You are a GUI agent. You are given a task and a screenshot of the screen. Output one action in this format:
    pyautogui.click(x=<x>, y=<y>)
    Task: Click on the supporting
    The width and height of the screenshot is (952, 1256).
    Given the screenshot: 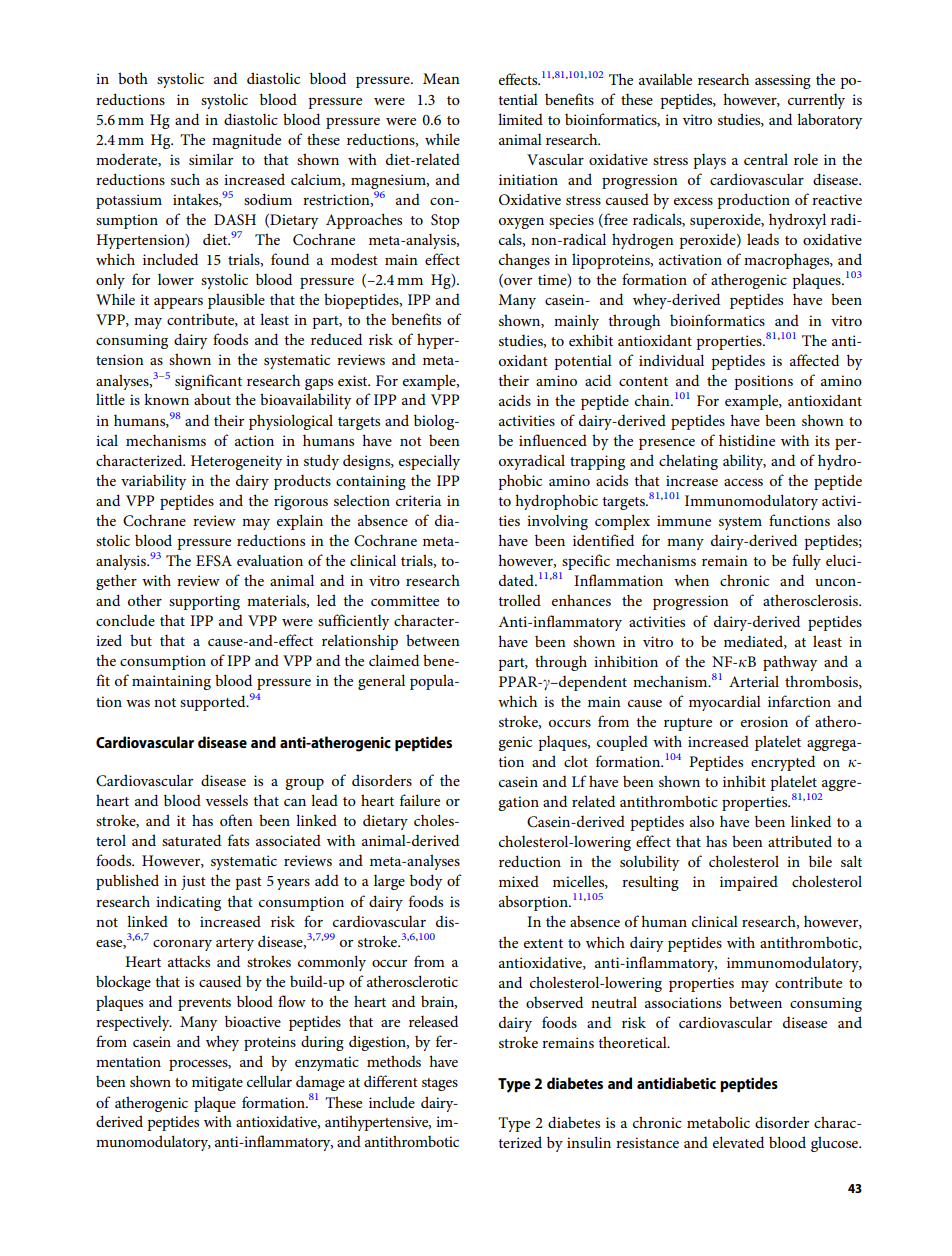 What is the action you would take?
    pyautogui.click(x=204, y=602)
